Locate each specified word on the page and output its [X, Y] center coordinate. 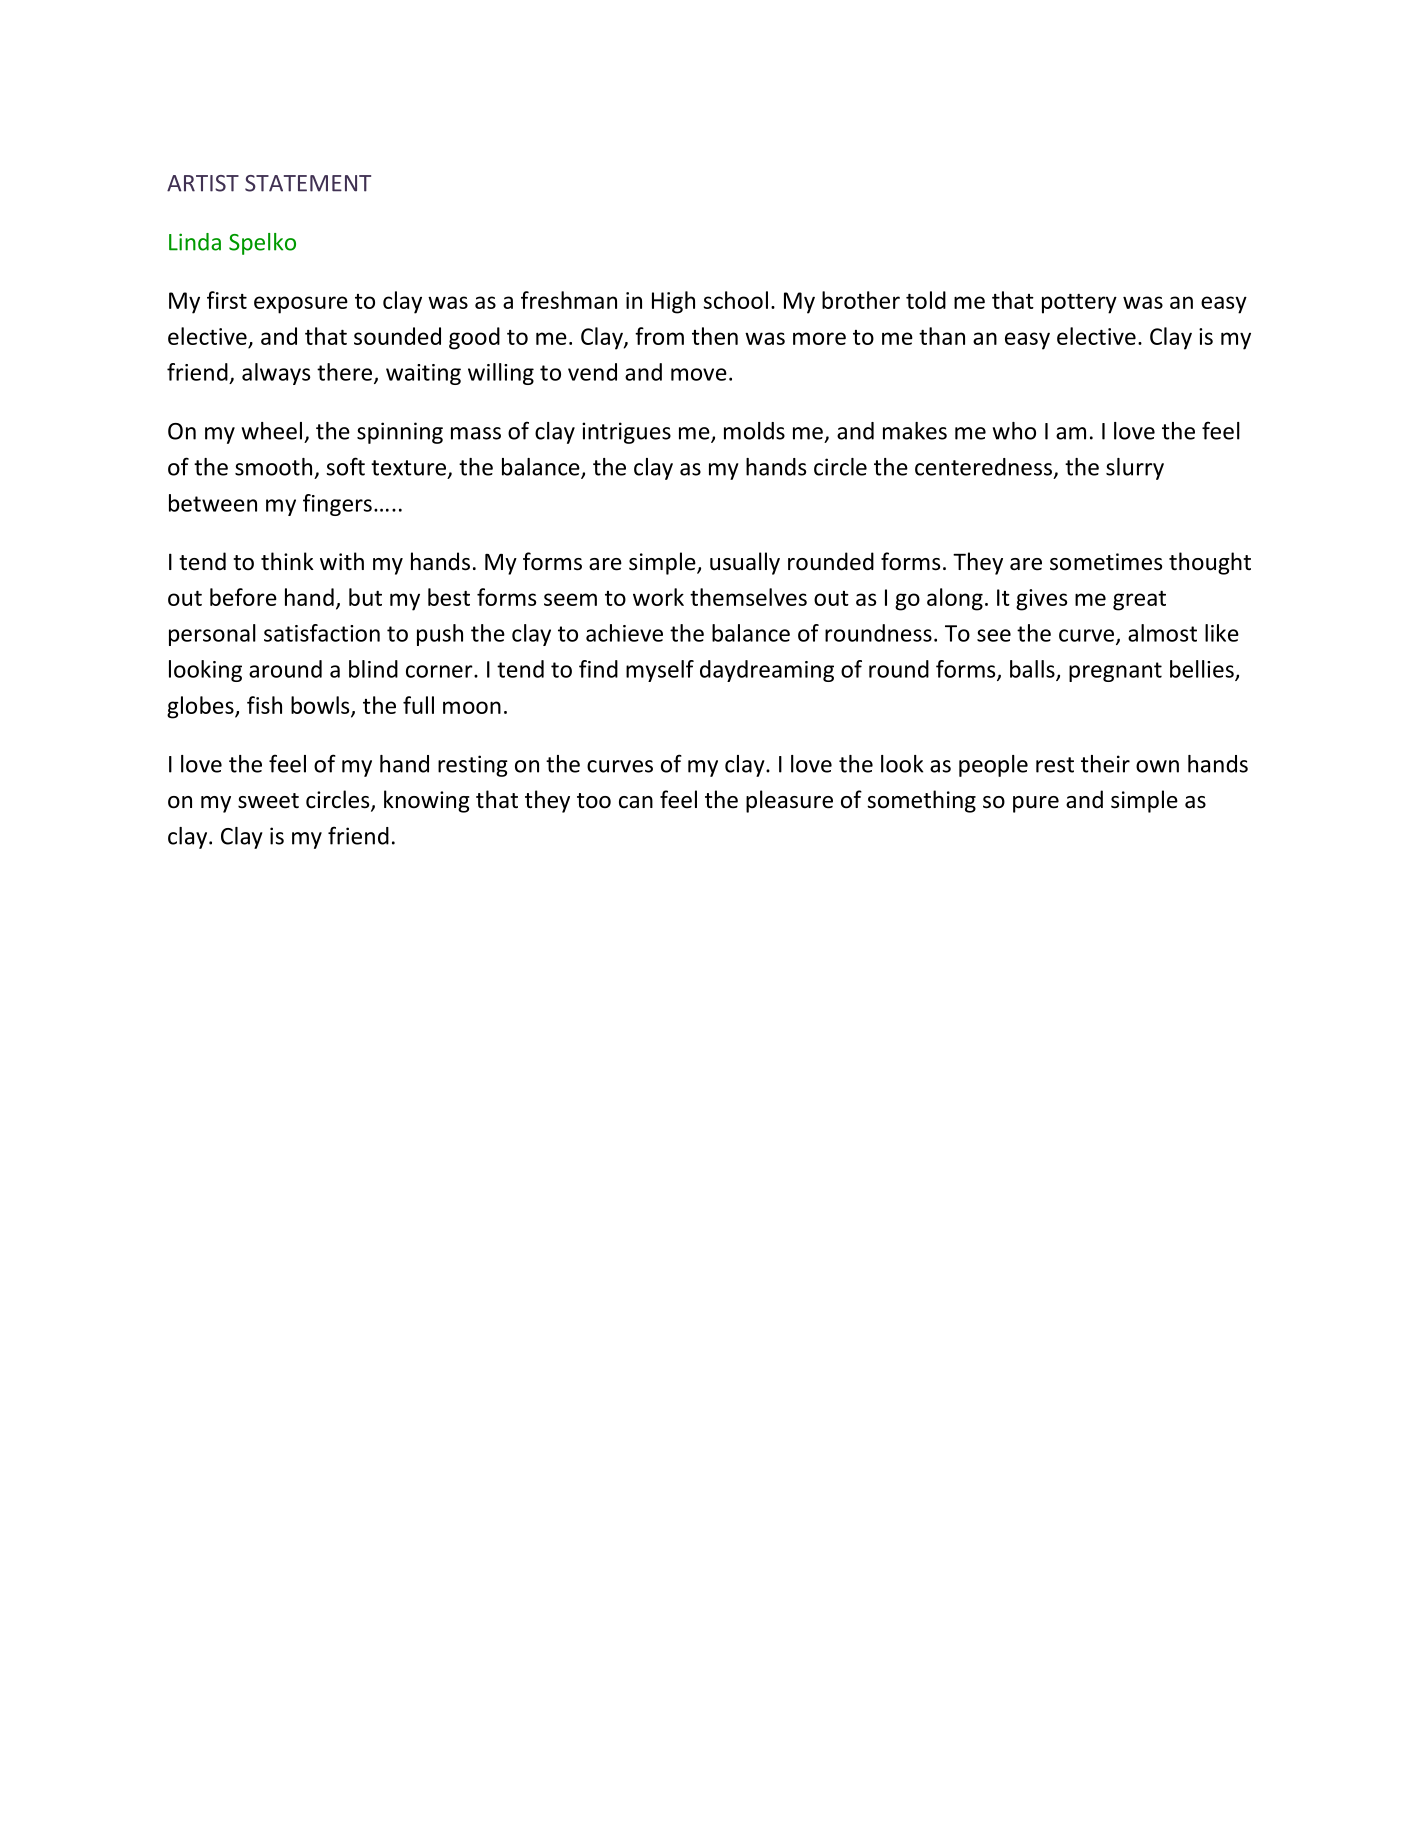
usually [745, 563]
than [942, 336]
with [342, 561]
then [715, 336]
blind [373, 669]
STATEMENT [308, 183]
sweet [268, 801]
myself [660, 671]
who [1014, 431]
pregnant [1115, 672]
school [736, 300]
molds [754, 431]
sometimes [1106, 562]
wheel [272, 431]
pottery [1079, 304]
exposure [301, 305]
